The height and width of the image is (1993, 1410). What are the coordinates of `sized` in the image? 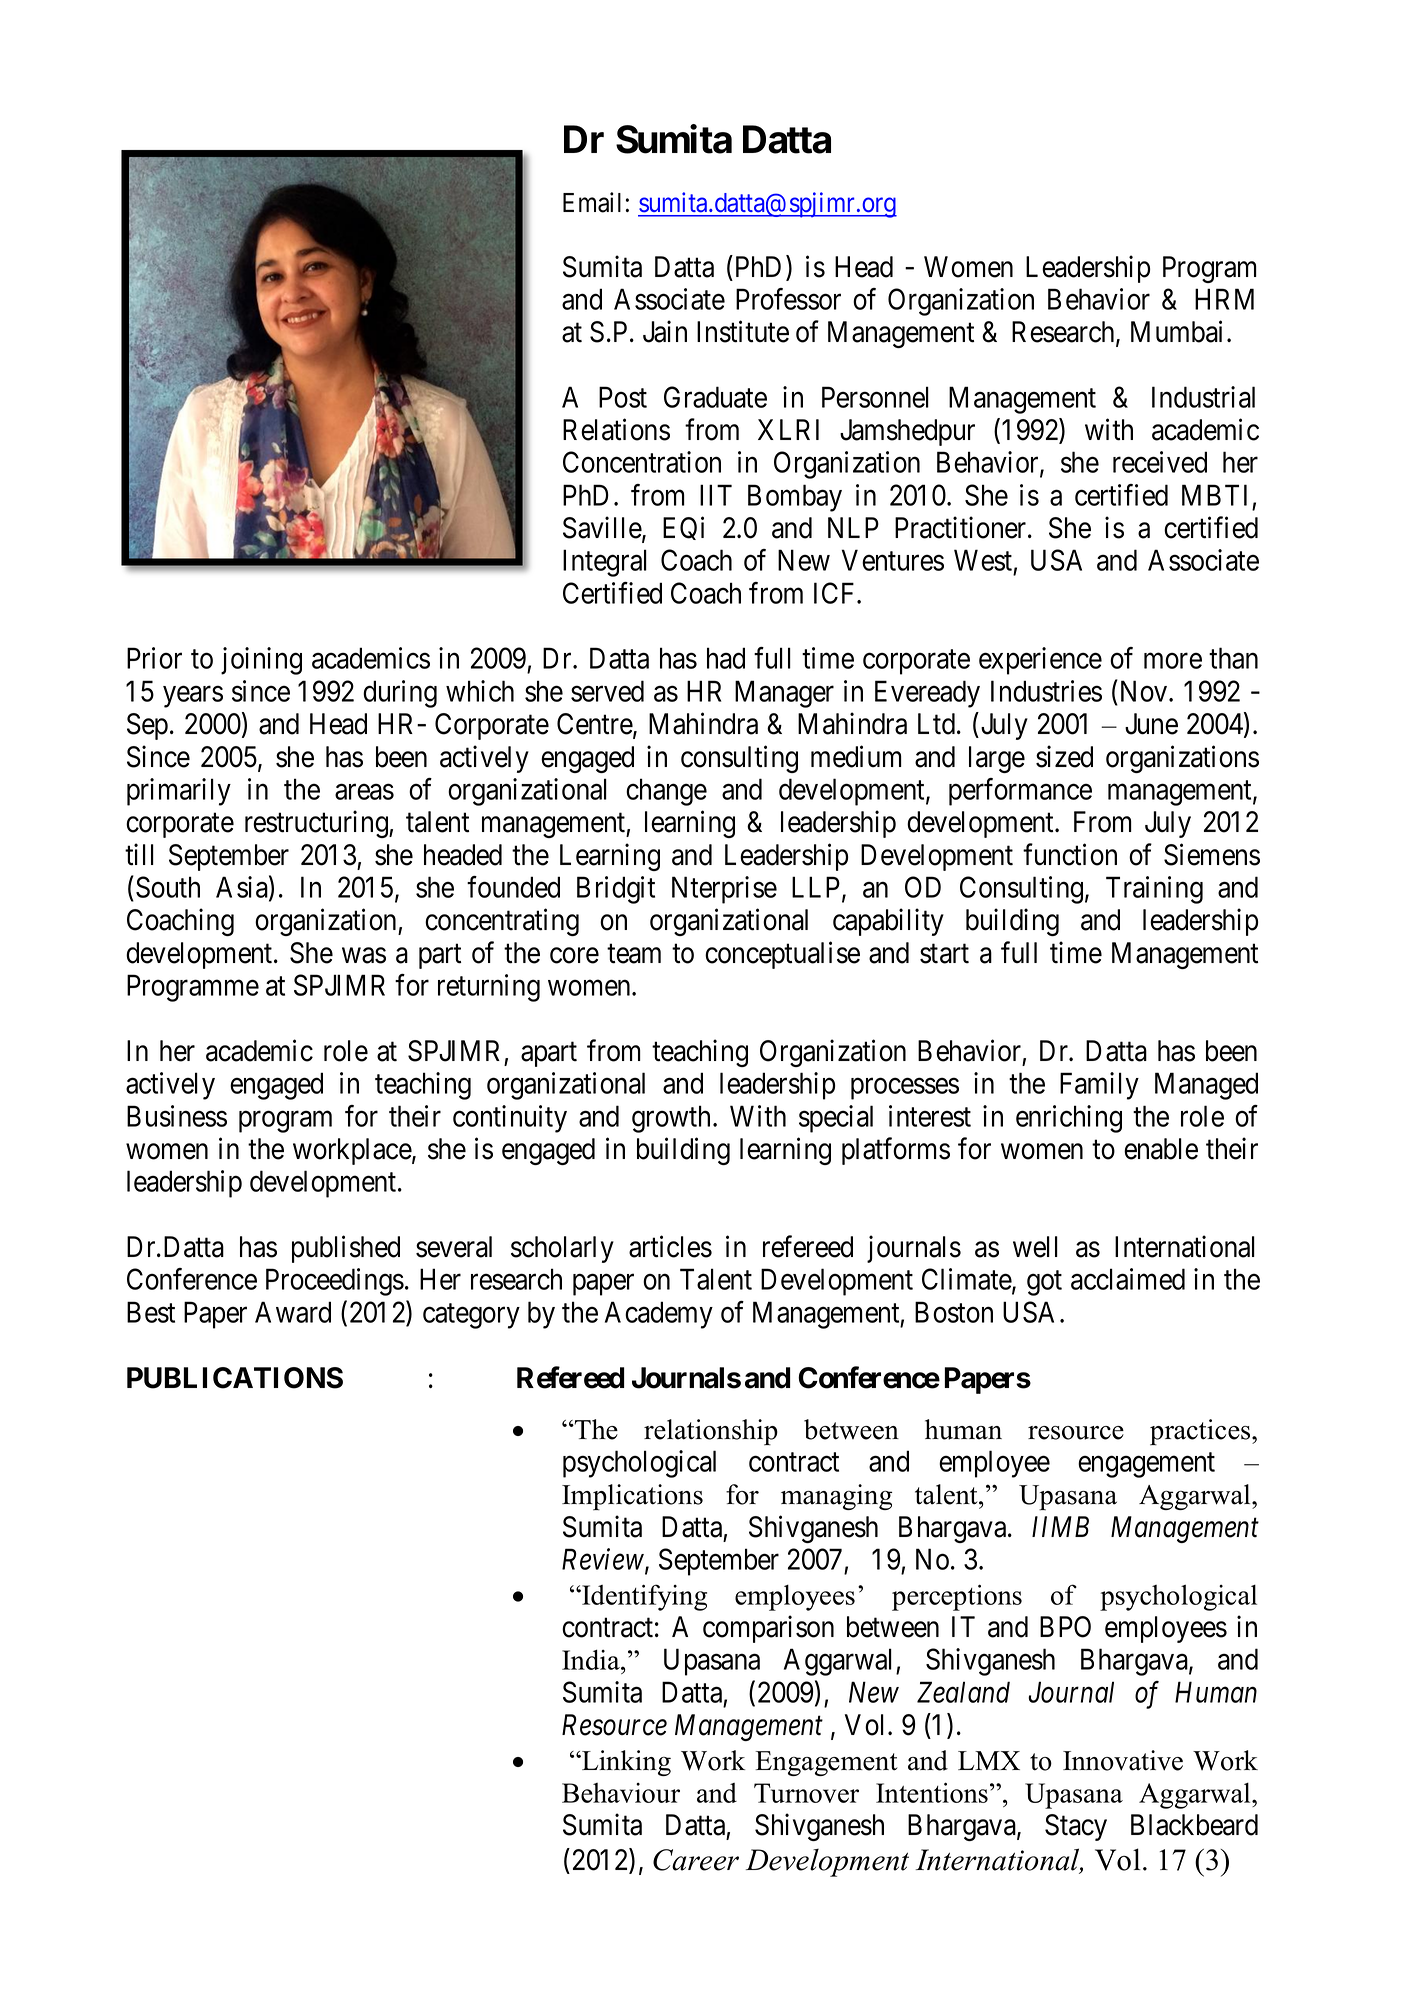 It's located at (1064, 756).
